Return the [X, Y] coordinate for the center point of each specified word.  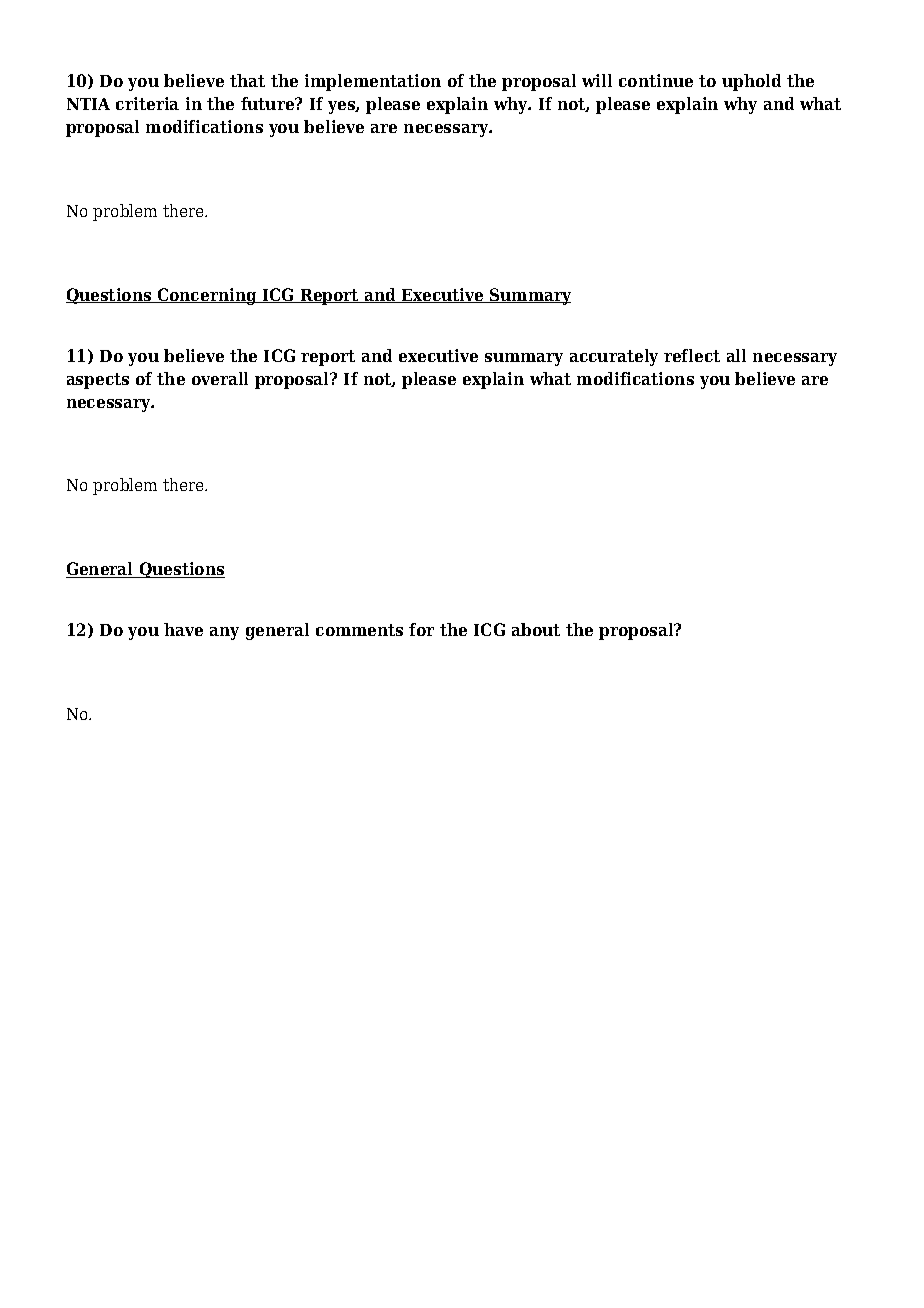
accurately [614, 357]
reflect [692, 355]
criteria [147, 103]
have [183, 629]
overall [220, 378]
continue [656, 80]
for [421, 629]
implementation [373, 82]
